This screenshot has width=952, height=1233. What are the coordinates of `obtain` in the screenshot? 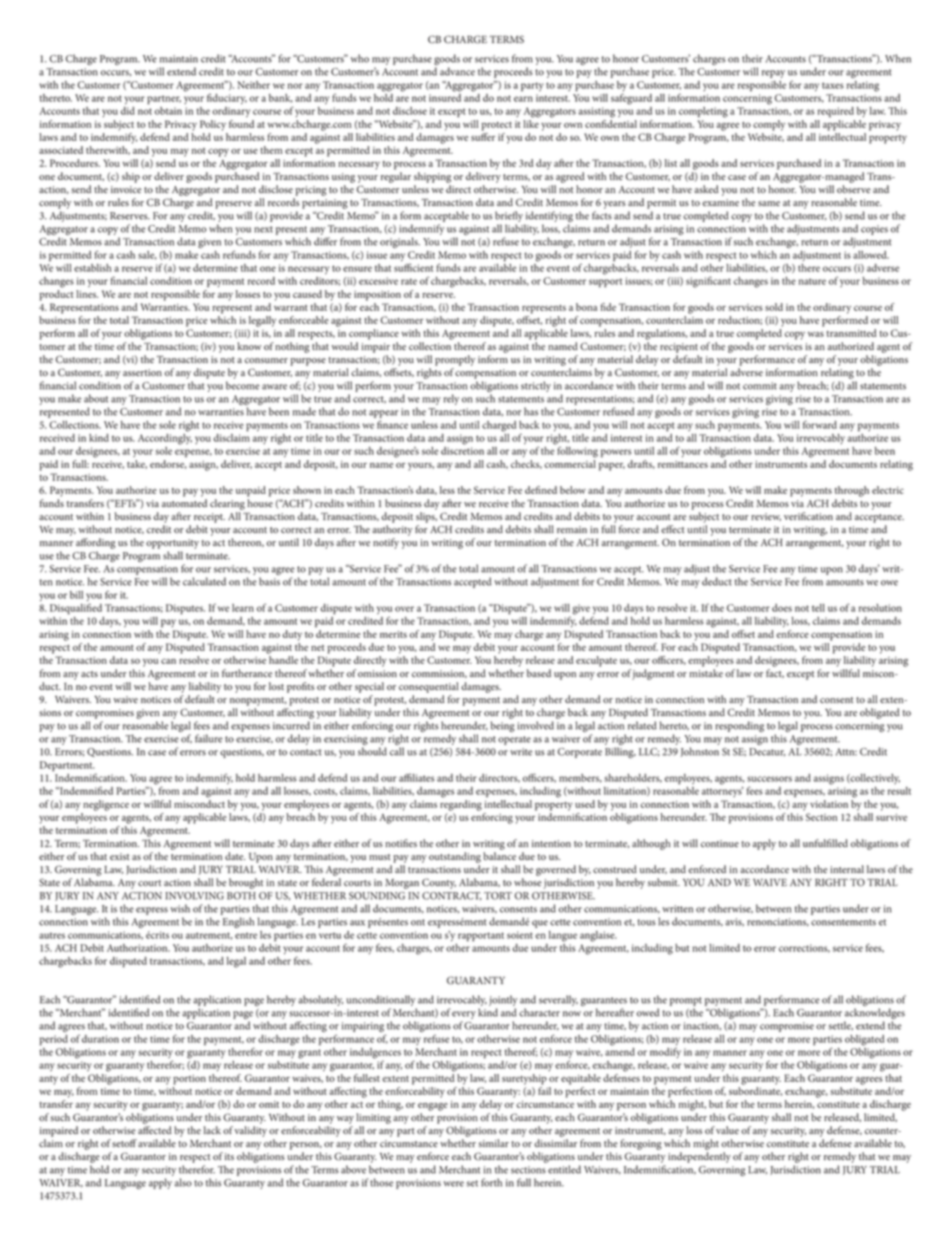 It's located at (168, 111).
